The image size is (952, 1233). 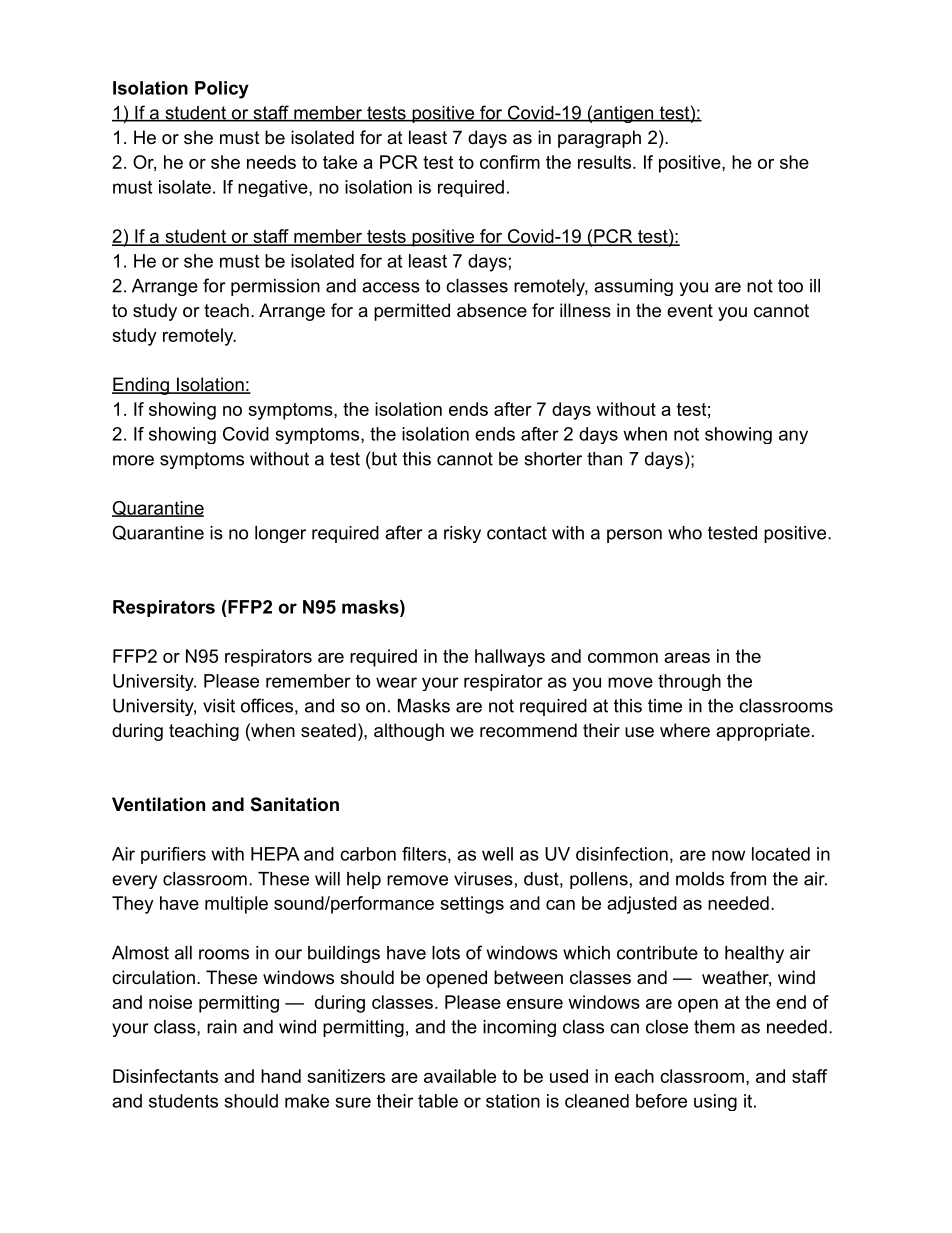 I want to click on areas, so click(x=687, y=658).
